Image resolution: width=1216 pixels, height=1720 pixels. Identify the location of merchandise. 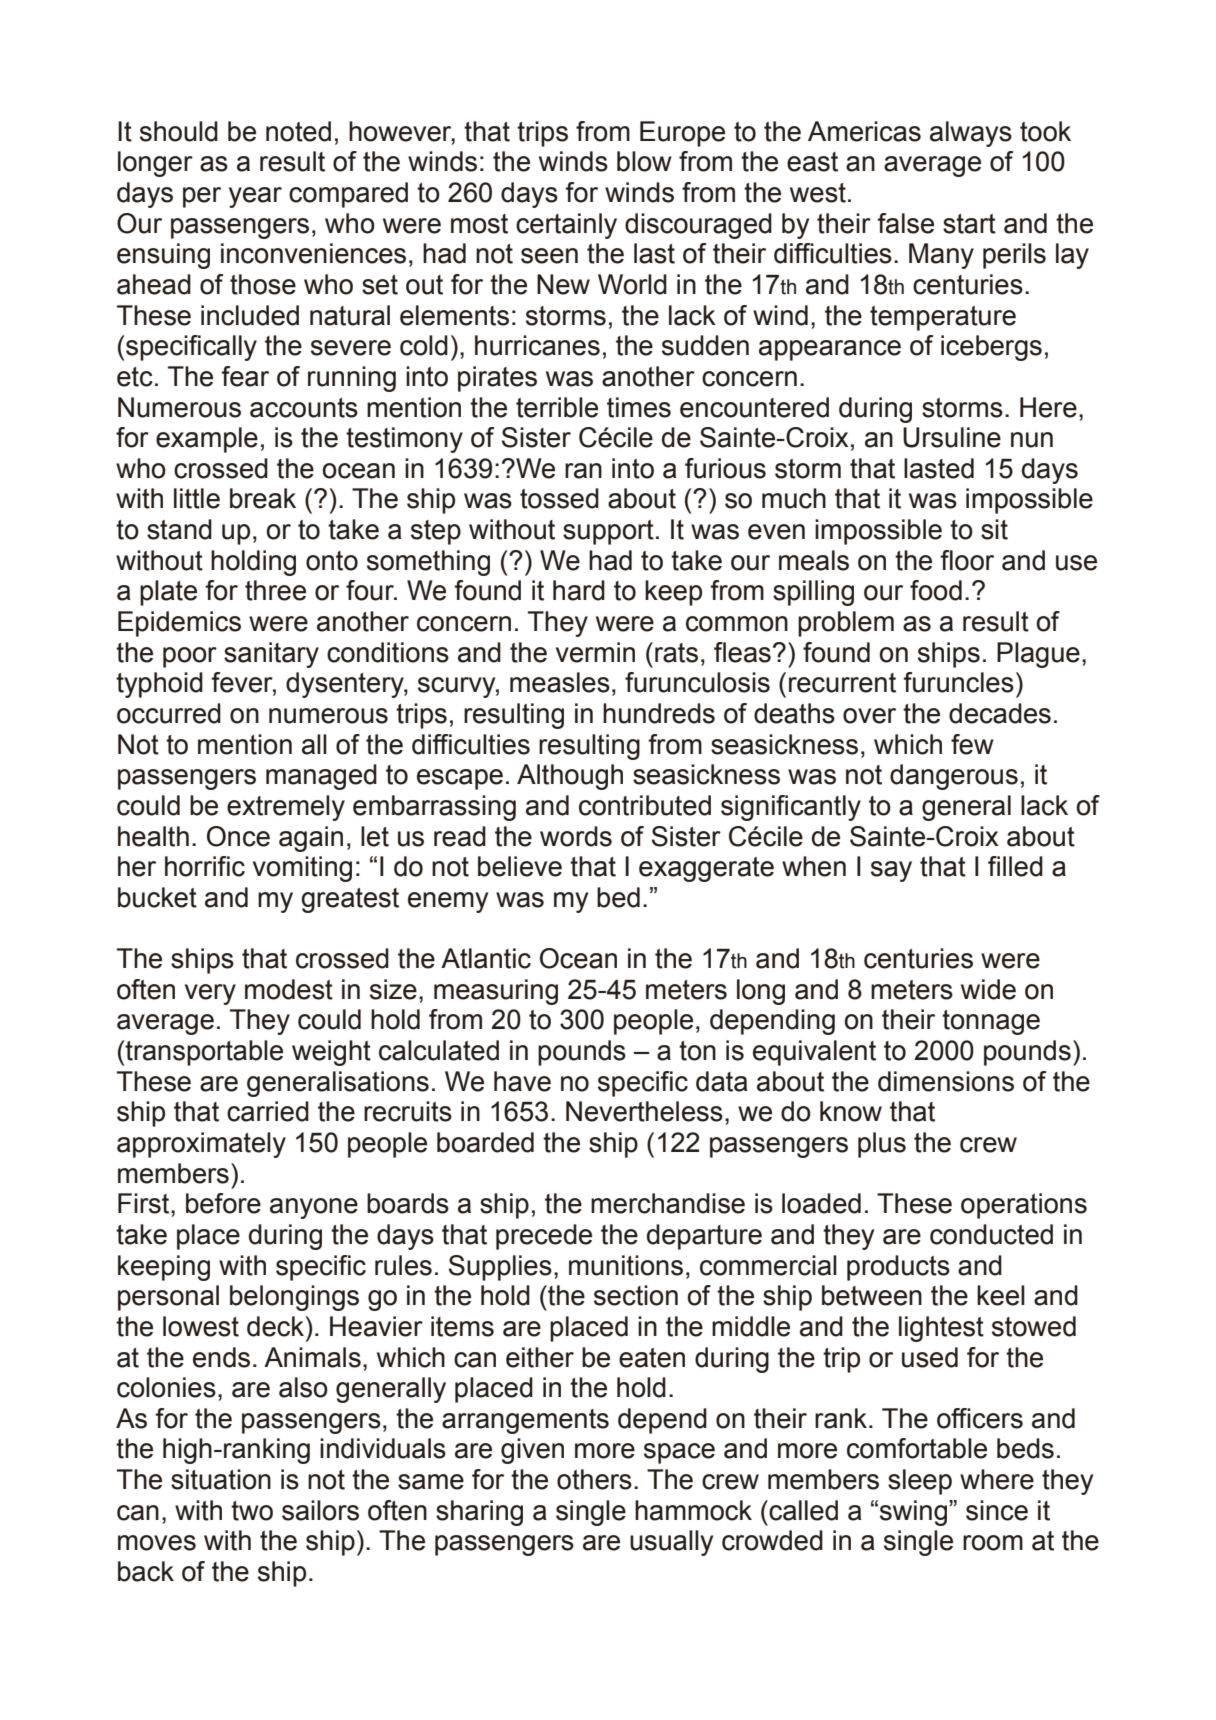
(668, 1203).
